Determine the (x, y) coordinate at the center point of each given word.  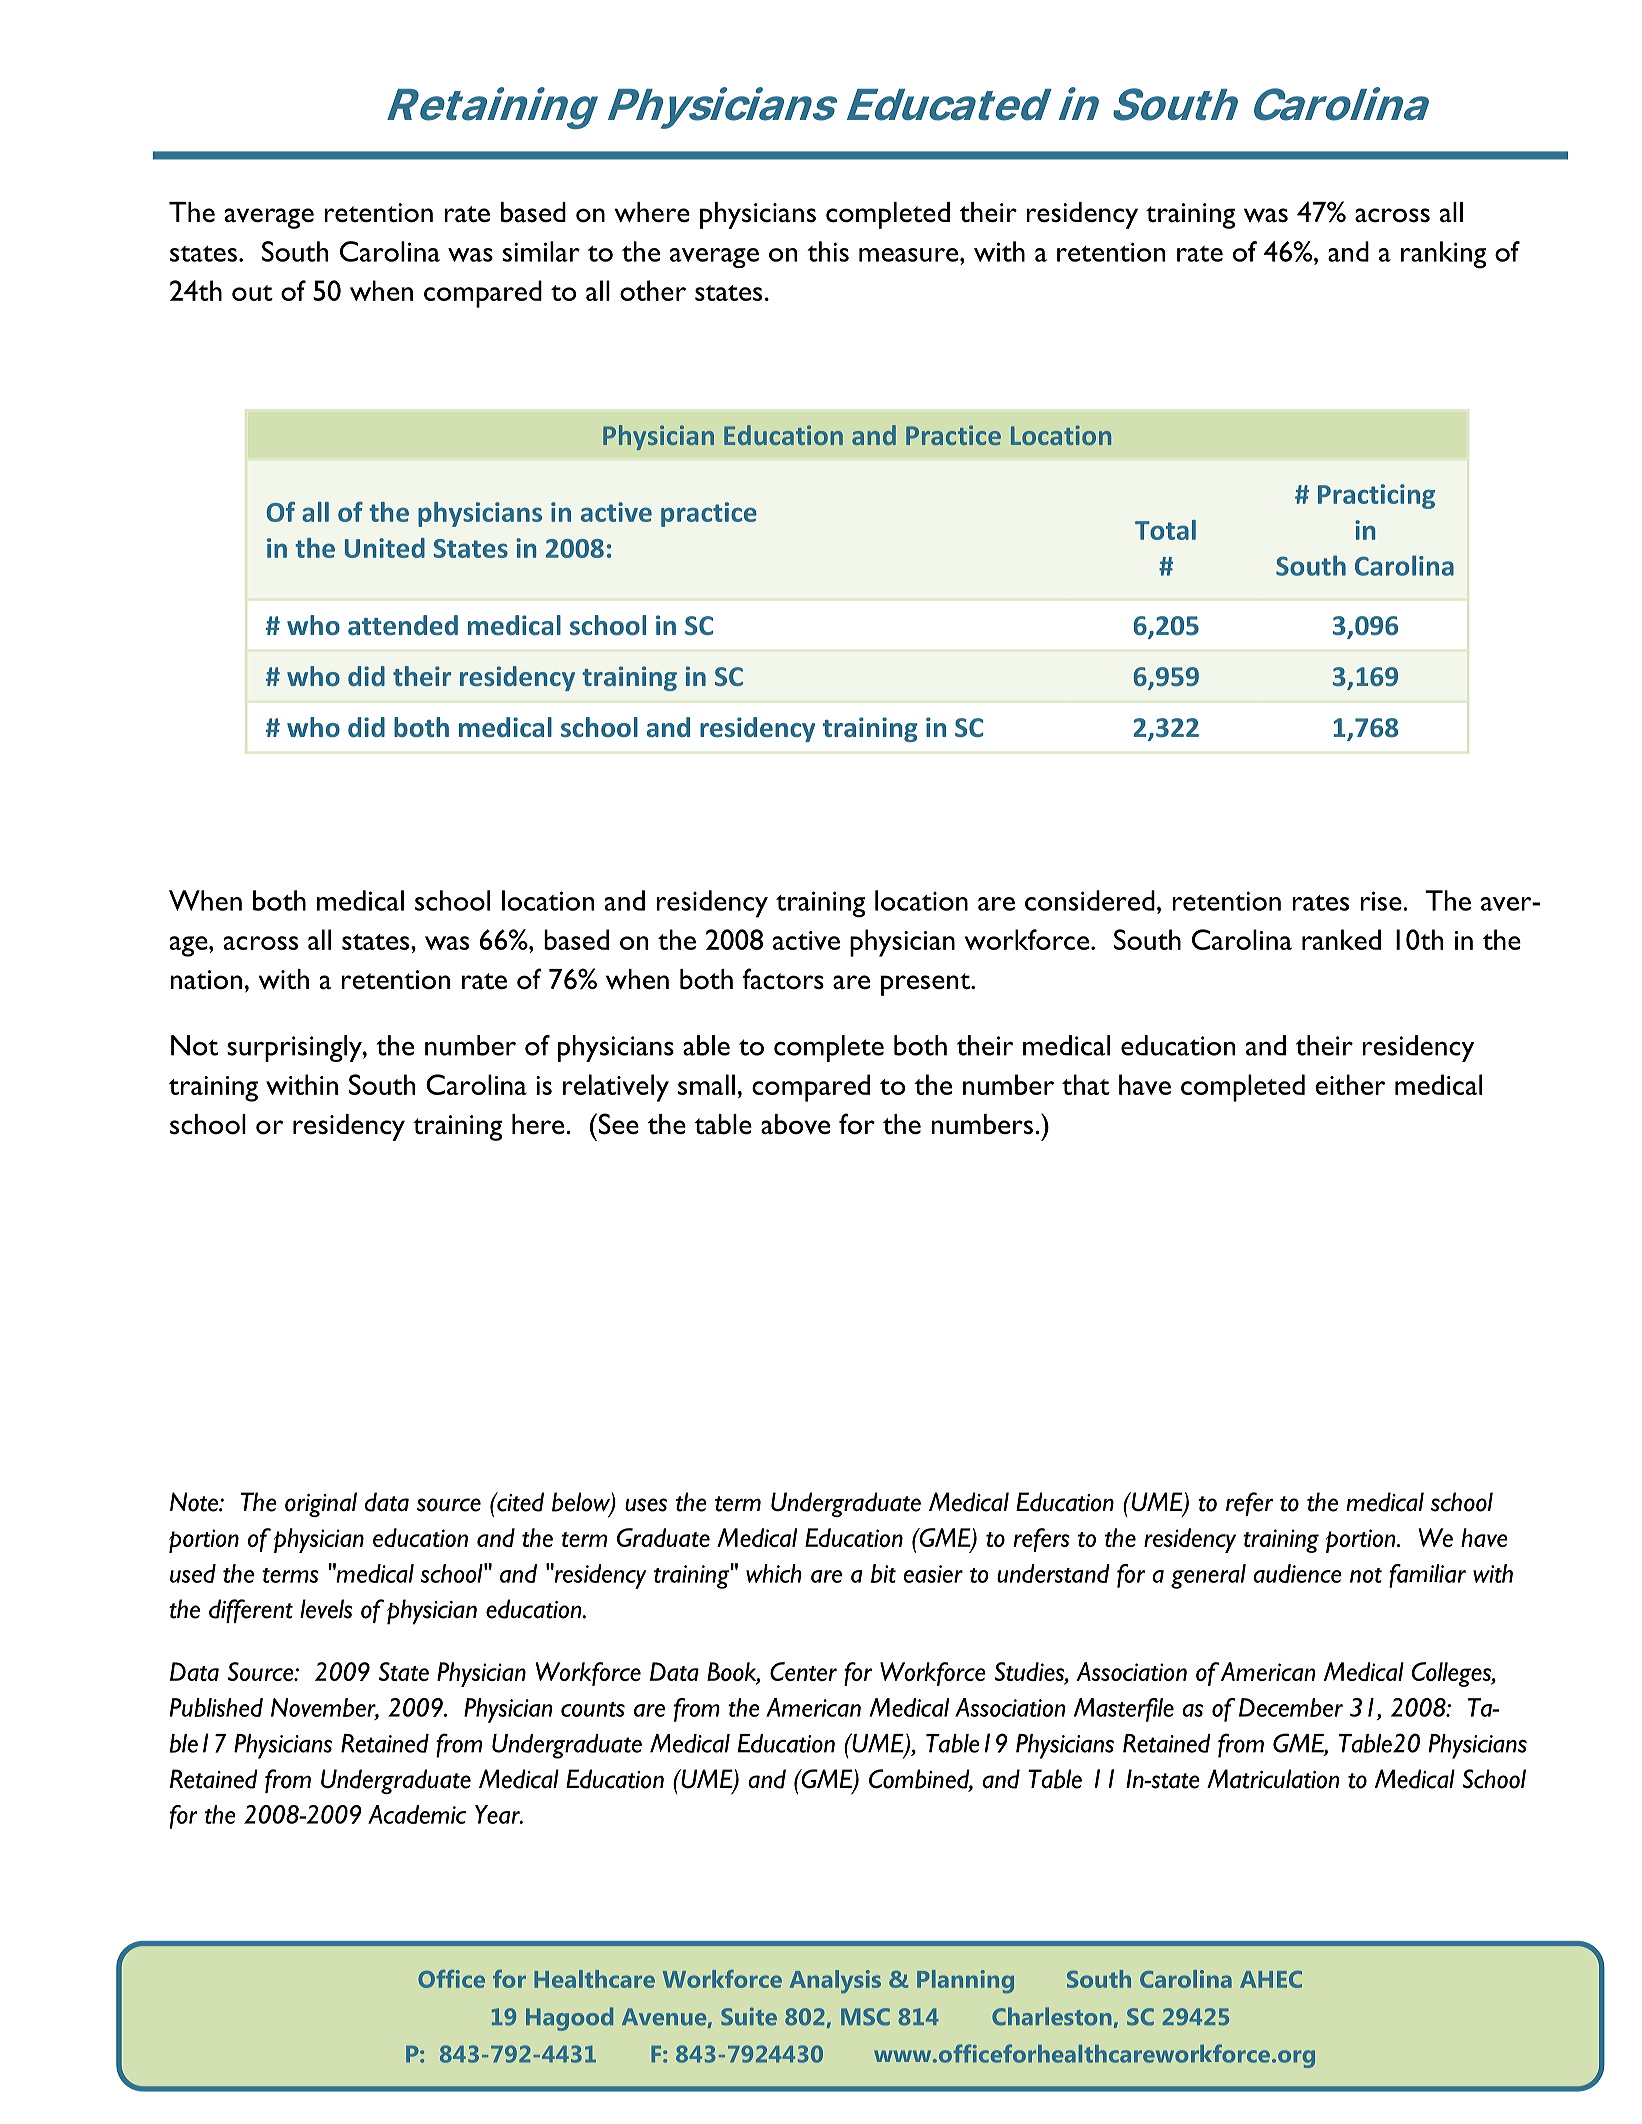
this (828, 251)
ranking (1443, 255)
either (1350, 1084)
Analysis (835, 1981)
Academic (417, 1814)
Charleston (1051, 2016)
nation (206, 980)
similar (541, 251)
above (795, 1124)
